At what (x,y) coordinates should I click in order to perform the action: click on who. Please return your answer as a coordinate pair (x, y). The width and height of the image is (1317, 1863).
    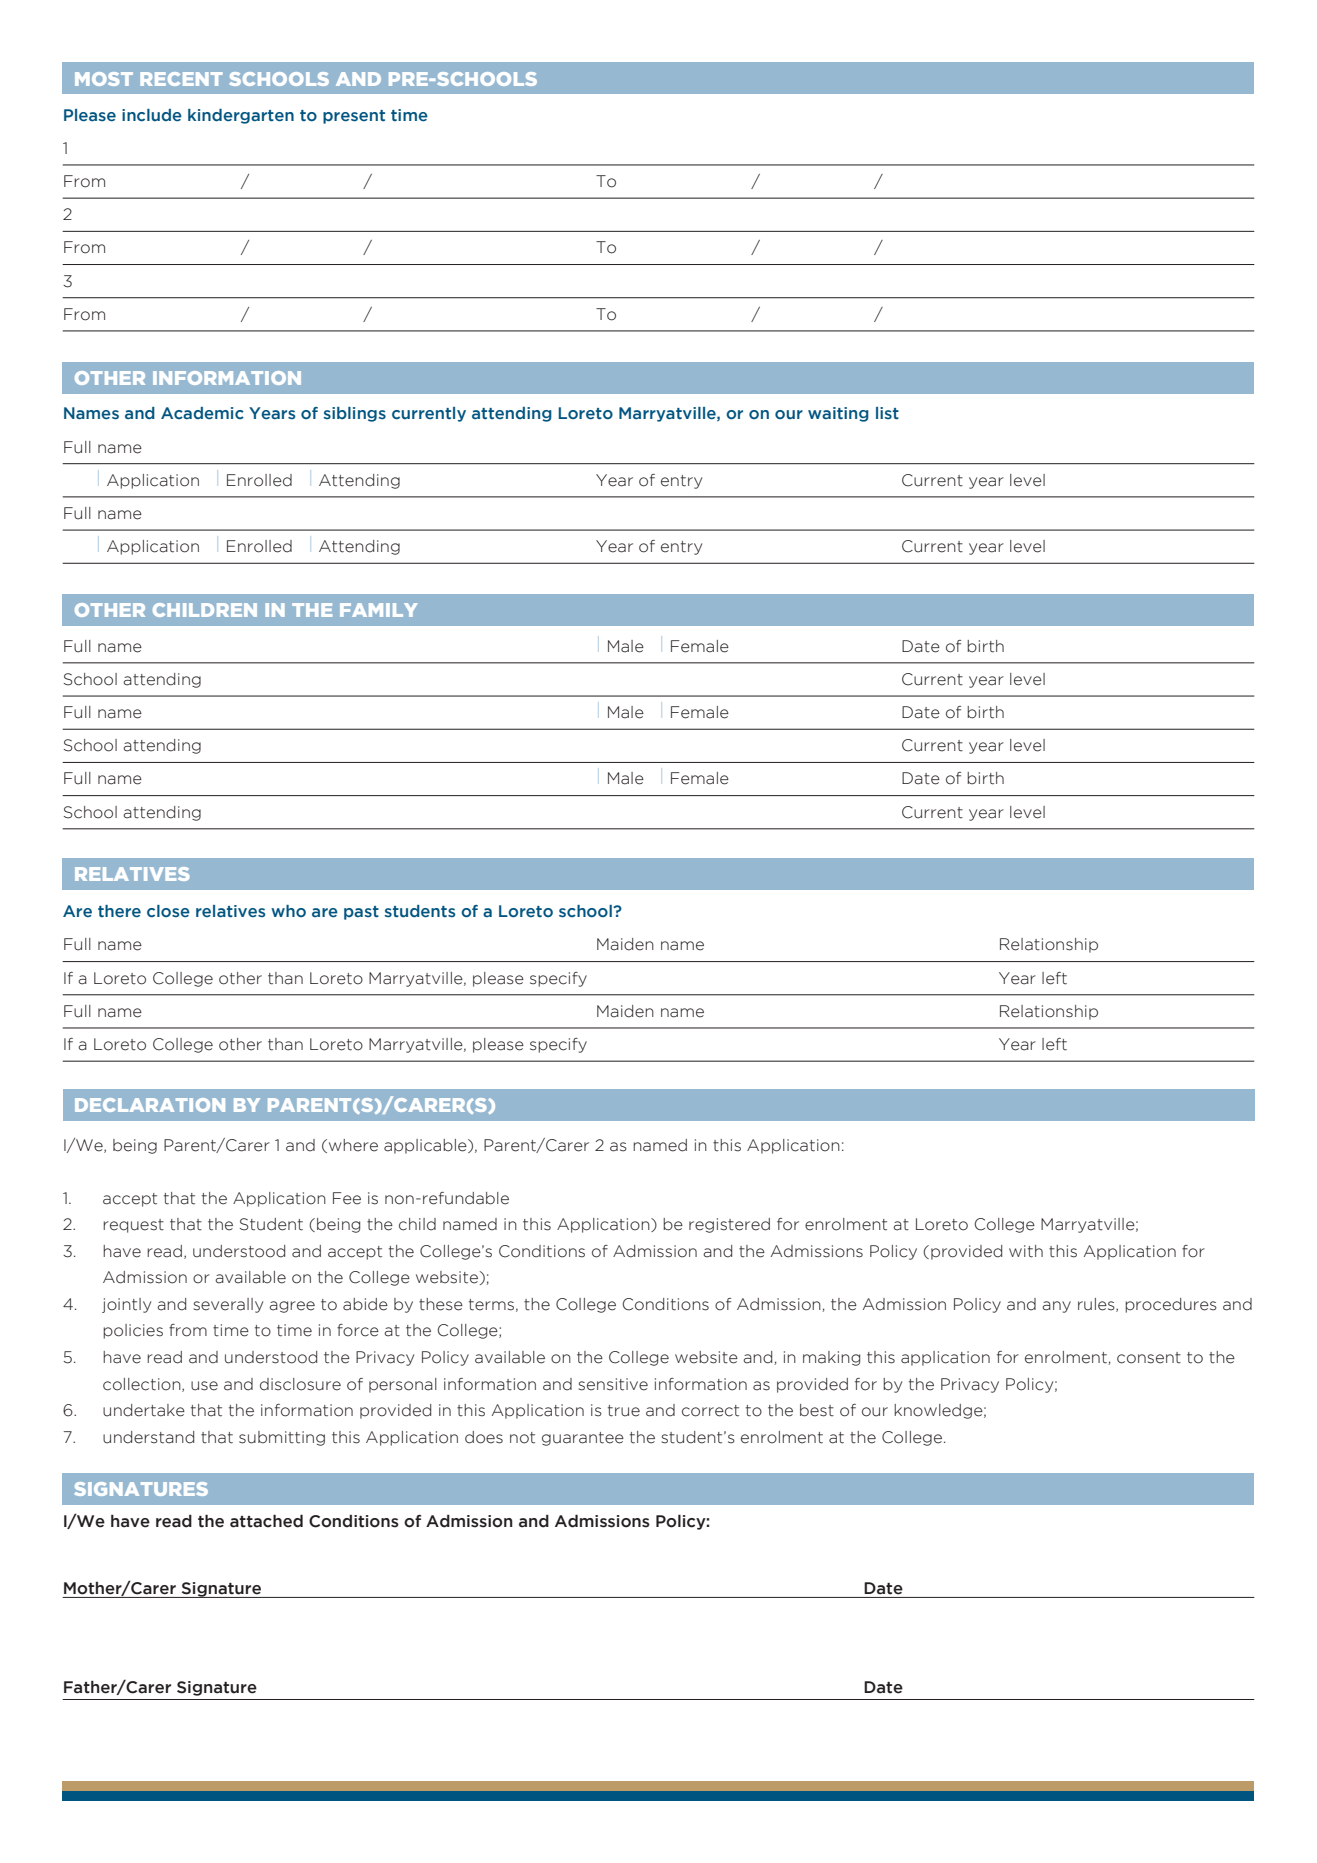
    Looking at the image, I should click on (288, 911).
